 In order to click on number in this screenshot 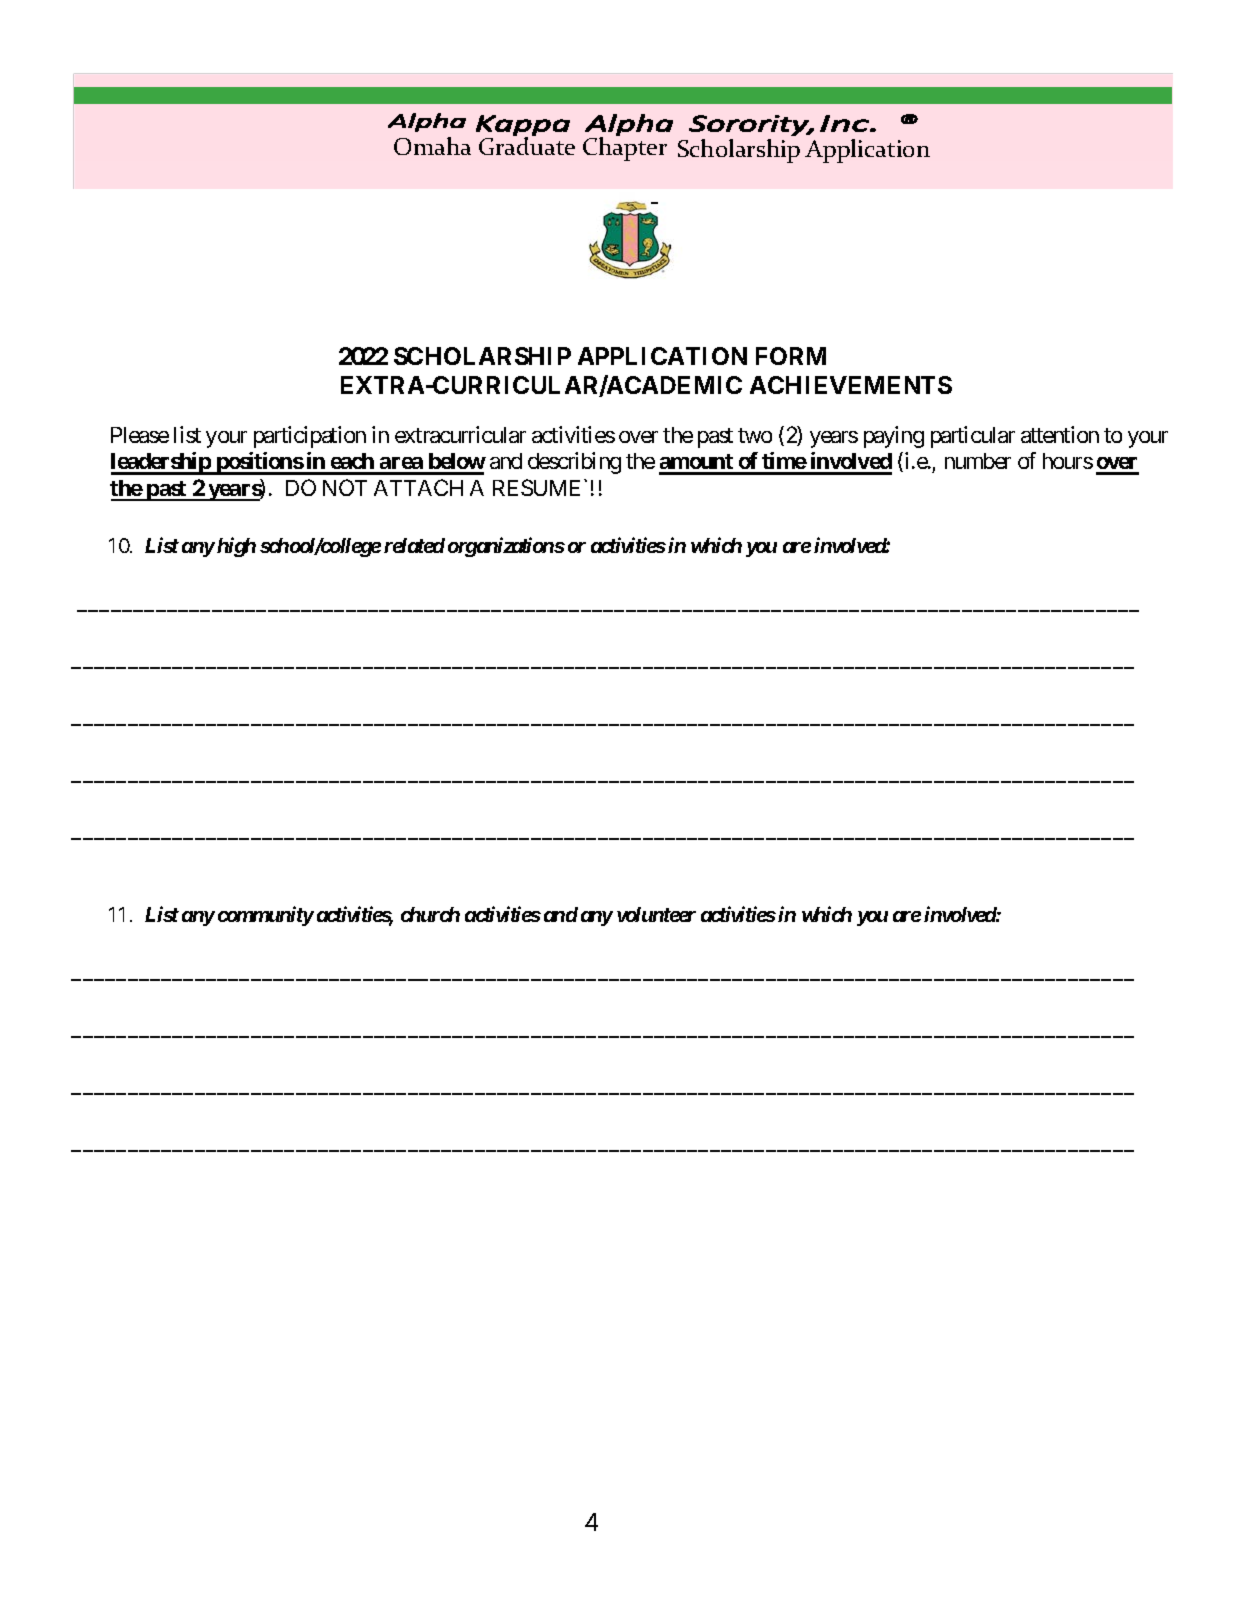, I will do `click(978, 461)`.
